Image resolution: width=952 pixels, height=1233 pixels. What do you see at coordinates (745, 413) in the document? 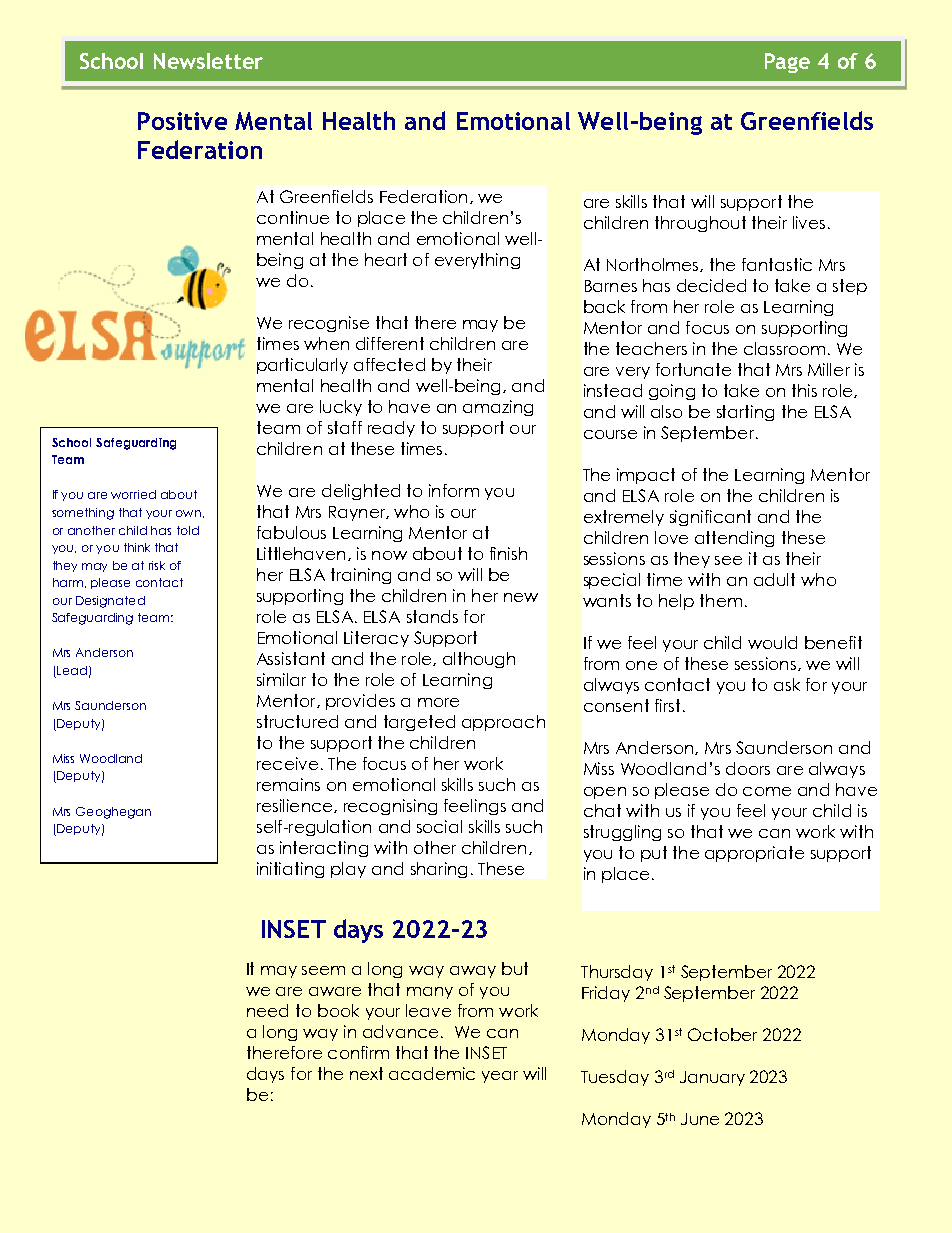
I see `starting` at bounding box center [745, 413].
